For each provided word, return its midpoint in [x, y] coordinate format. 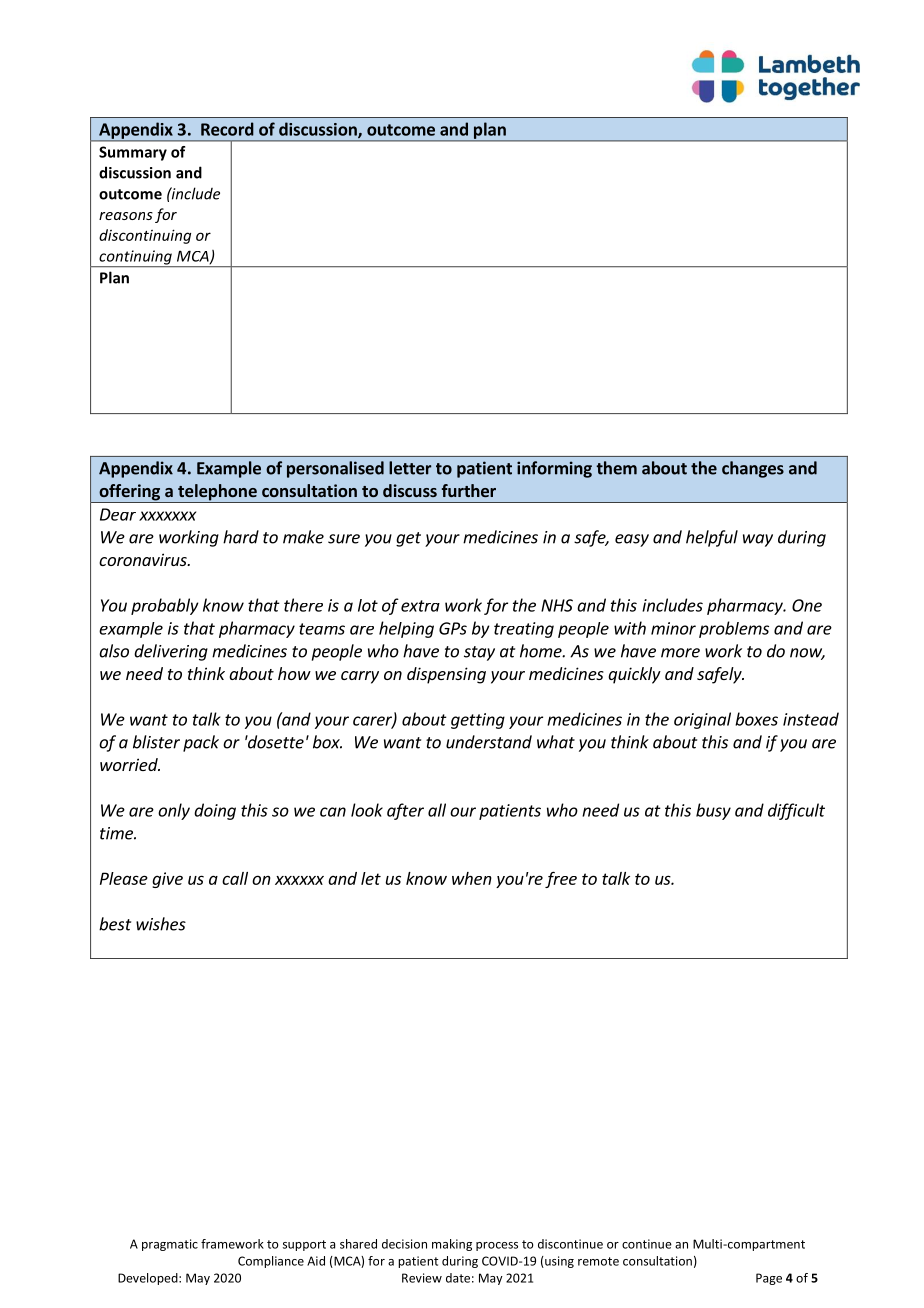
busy [713, 811]
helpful [712, 538]
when [472, 878]
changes [753, 469]
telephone [217, 493]
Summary [133, 153]
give [167, 880]
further [469, 490]
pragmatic [170, 1245]
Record [227, 129]
